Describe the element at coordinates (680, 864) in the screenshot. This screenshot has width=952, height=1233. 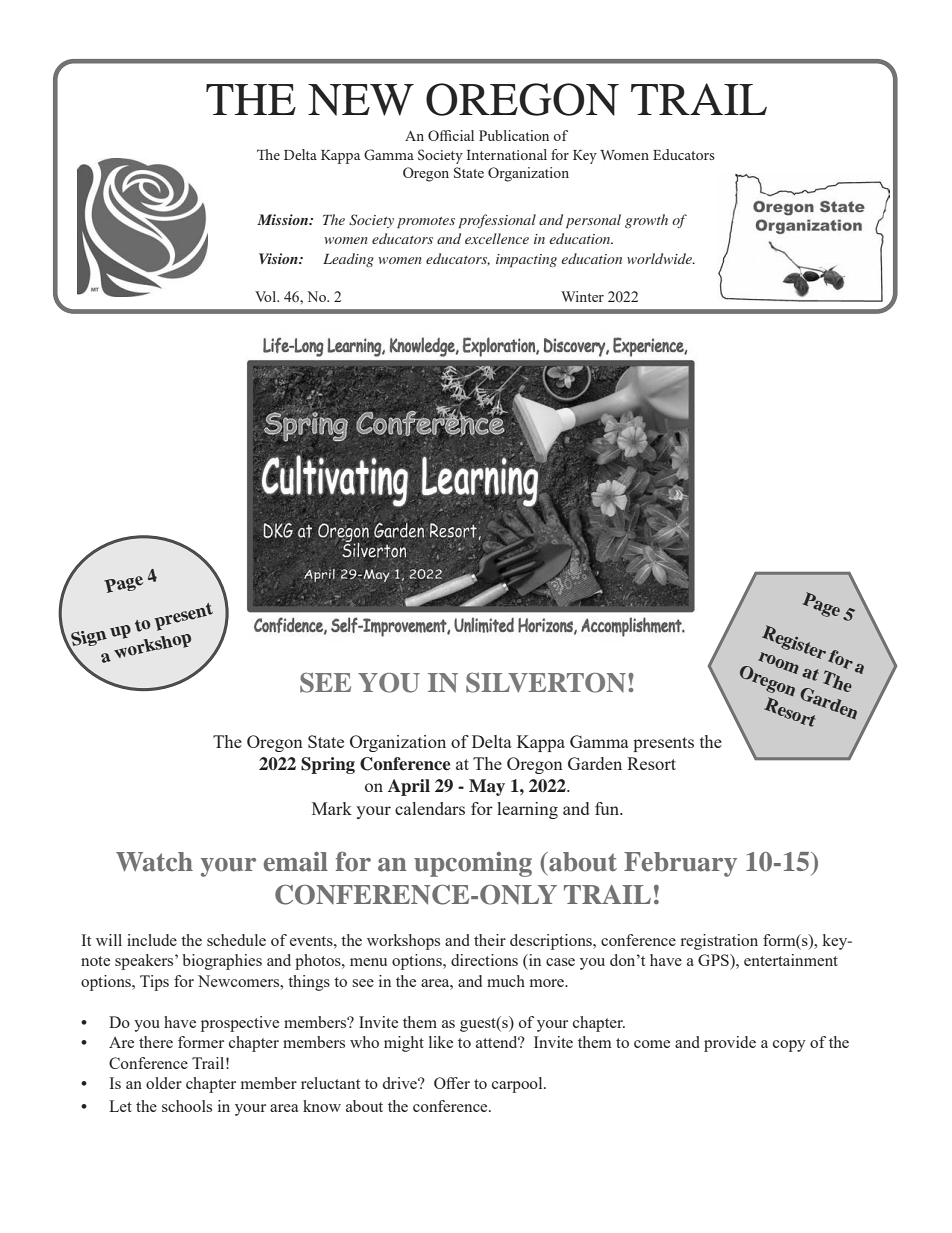
I see `February` at that location.
